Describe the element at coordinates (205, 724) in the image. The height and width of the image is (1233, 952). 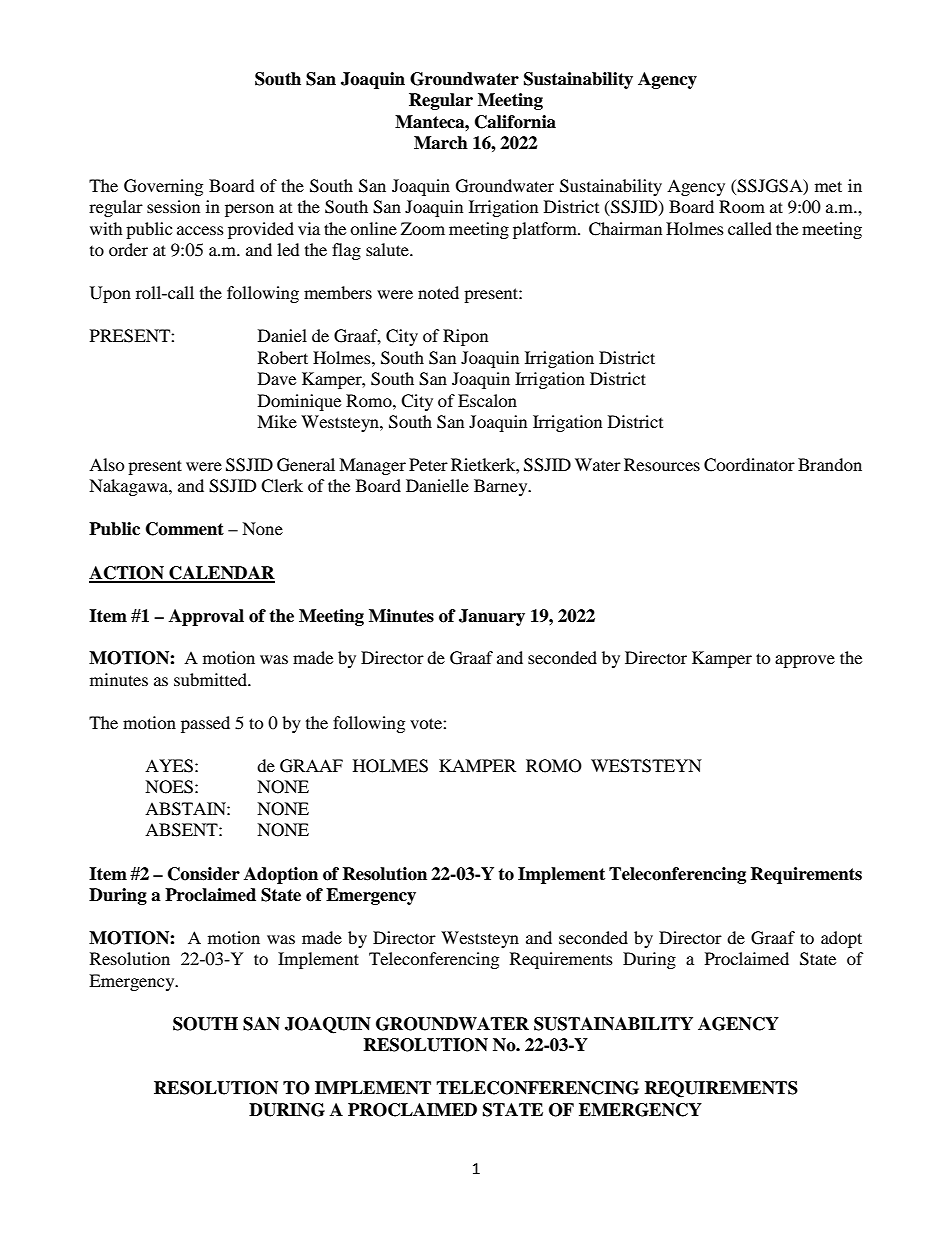
I see `passed` at that location.
